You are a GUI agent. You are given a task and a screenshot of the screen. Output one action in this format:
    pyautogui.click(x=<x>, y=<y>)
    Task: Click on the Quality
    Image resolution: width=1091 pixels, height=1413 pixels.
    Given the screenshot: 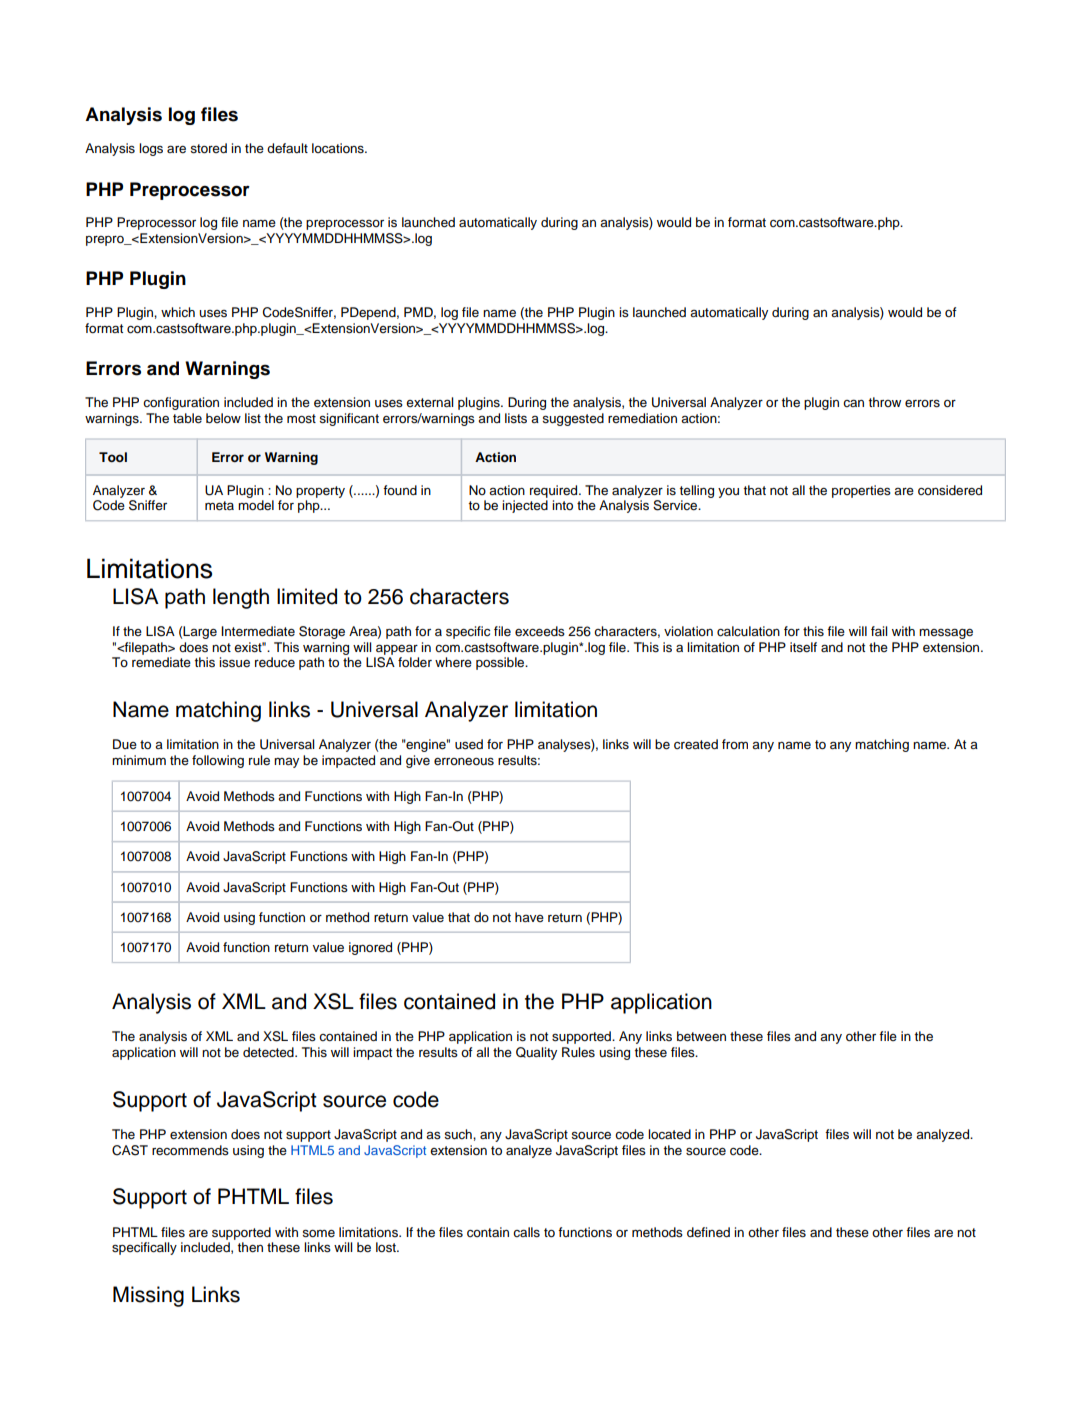 What is the action you would take?
    pyautogui.click(x=536, y=1053)
